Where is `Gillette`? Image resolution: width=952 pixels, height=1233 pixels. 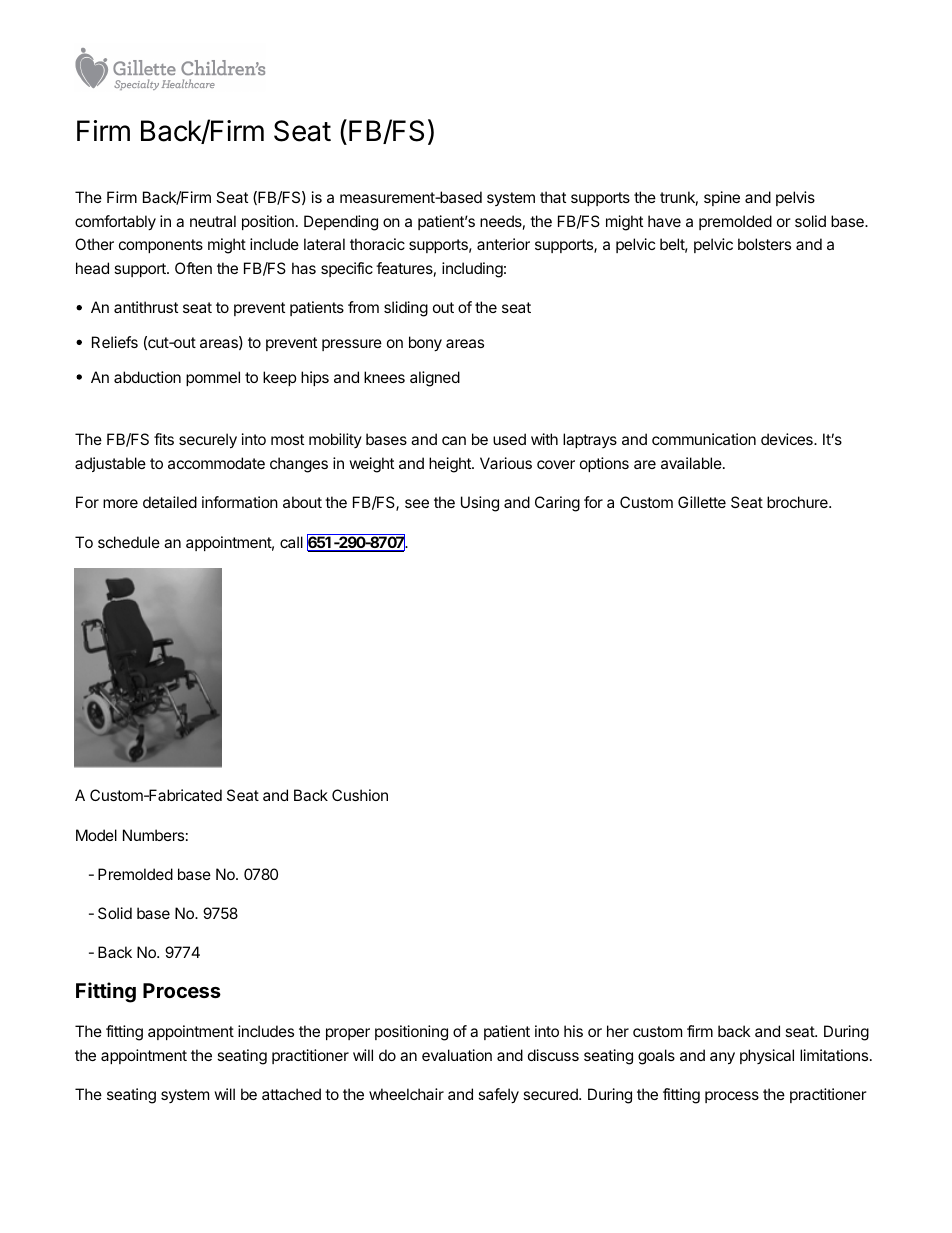
Gillette is located at coordinates (702, 502).
